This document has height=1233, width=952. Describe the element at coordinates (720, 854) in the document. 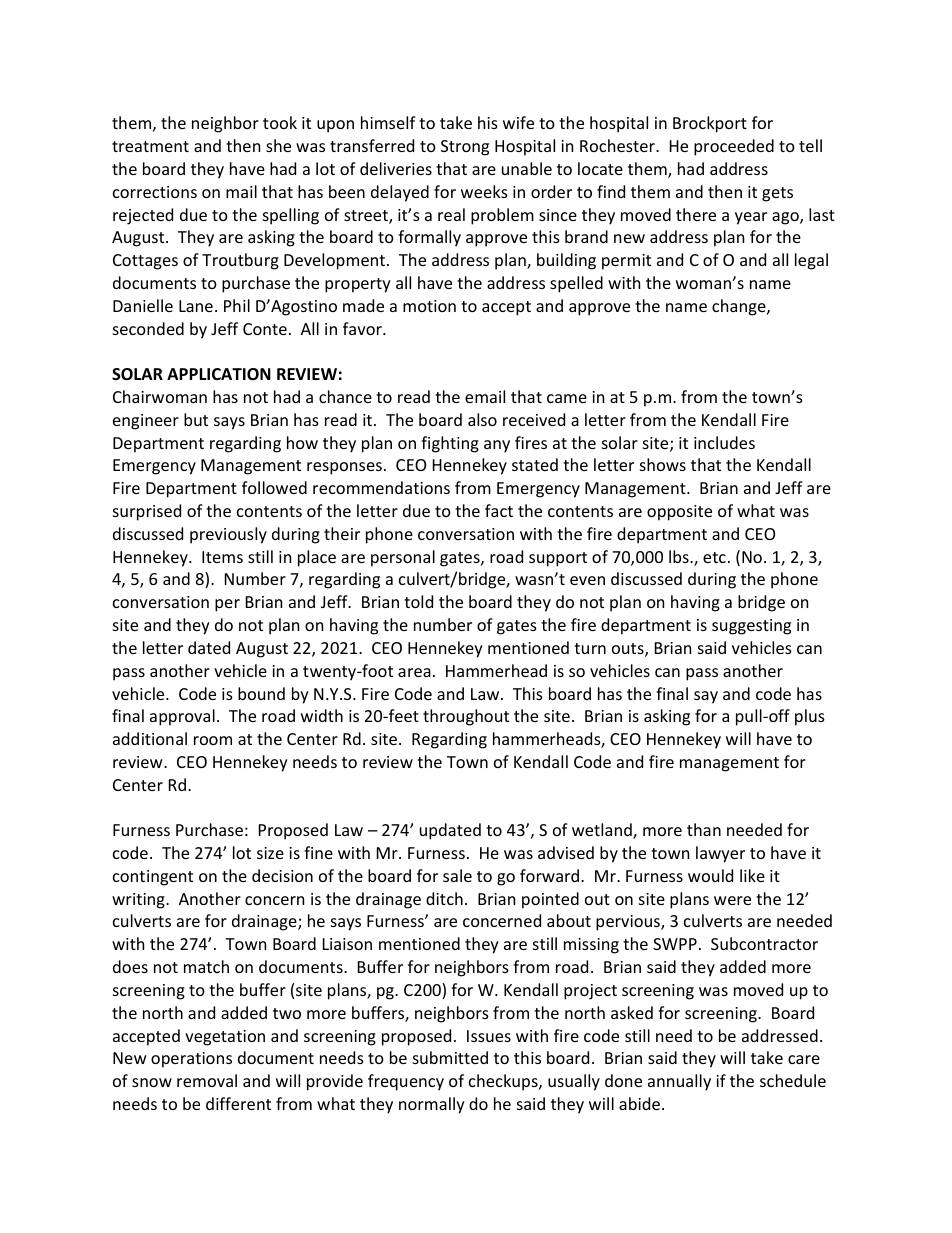

I see `lawyer` at that location.
